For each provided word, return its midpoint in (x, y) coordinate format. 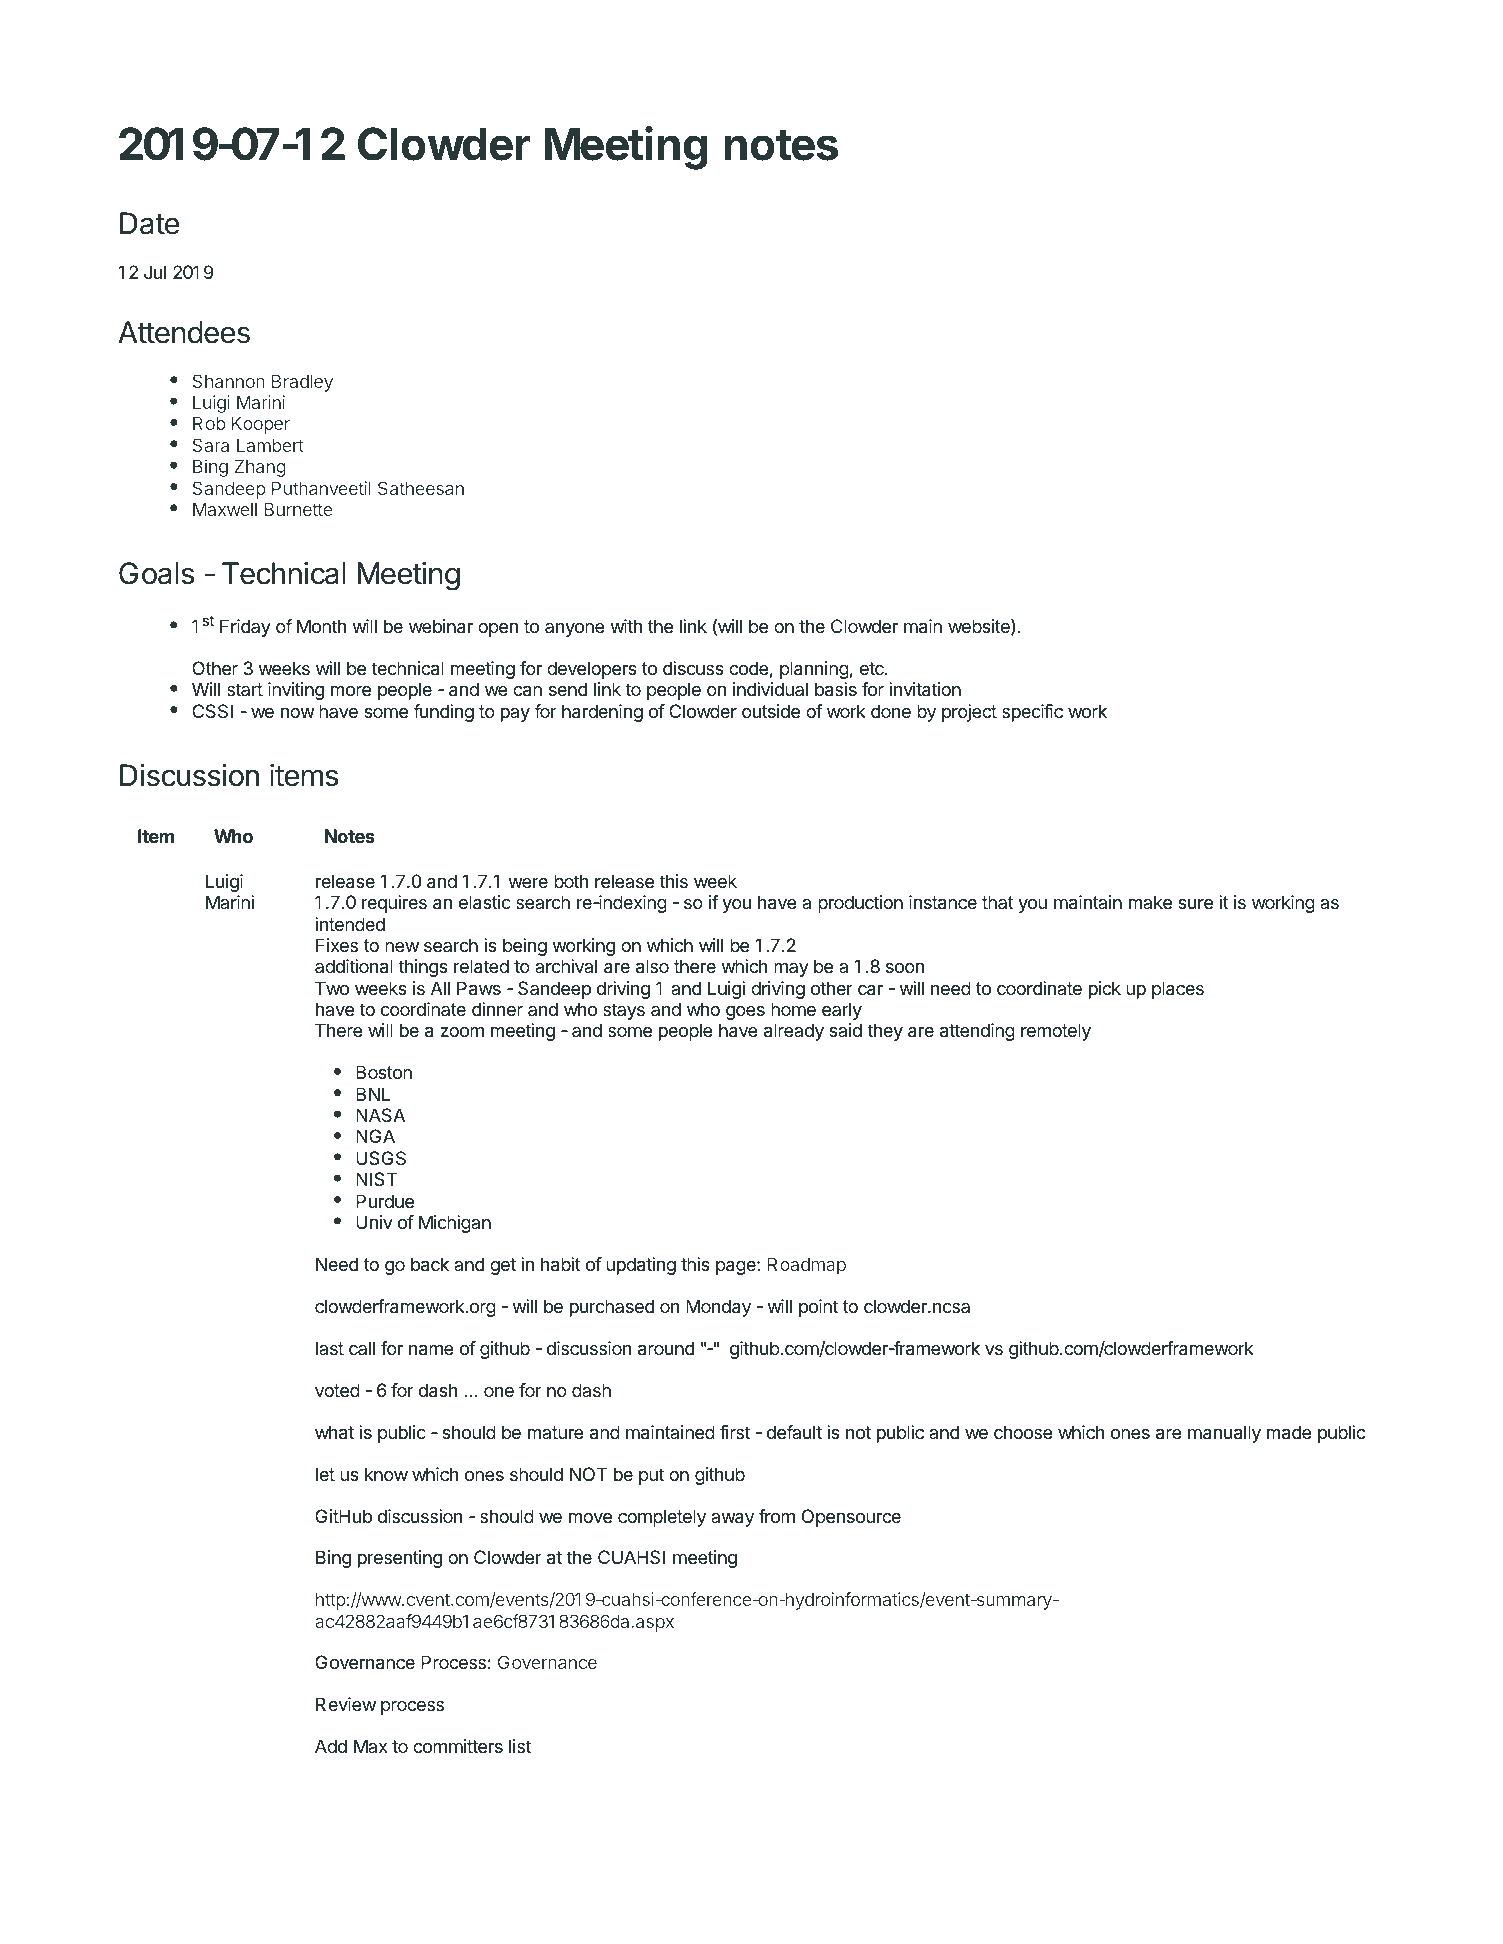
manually (1224, 1434)
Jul (155, 272)
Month (321, 626)
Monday (718, 1308)
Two (332, 988)
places (1178, 990)
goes (745, 1013)
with (626, 626)
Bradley (302, 383)
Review (346, 1704)
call (362, 1348)
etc (873, 668)
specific (1032, 713)
